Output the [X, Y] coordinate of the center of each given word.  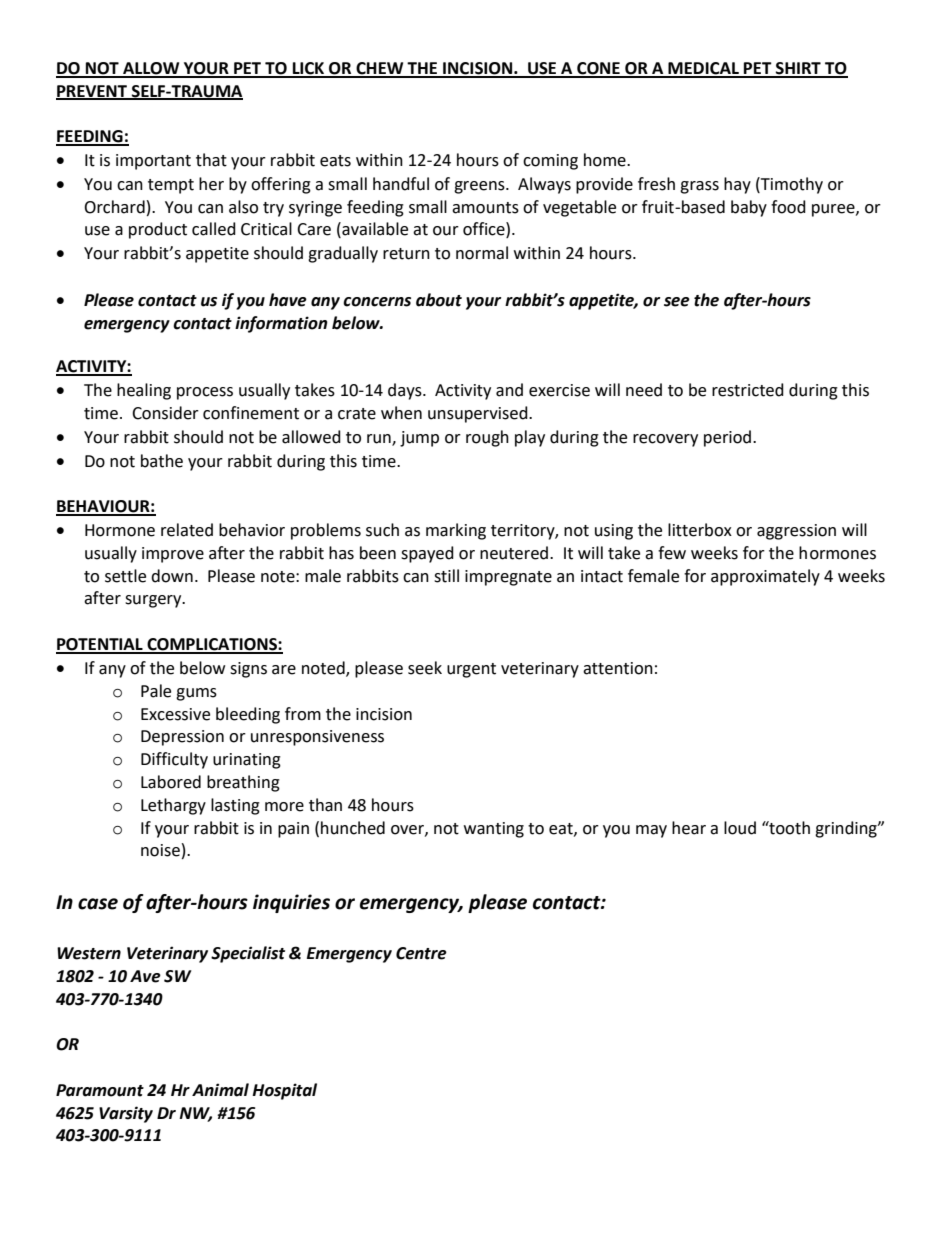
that [211, 160]
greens [480, 187]
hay [737, 185]
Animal [220, 1090]
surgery [154, 601]
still [446, 576]
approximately [765, 577]
